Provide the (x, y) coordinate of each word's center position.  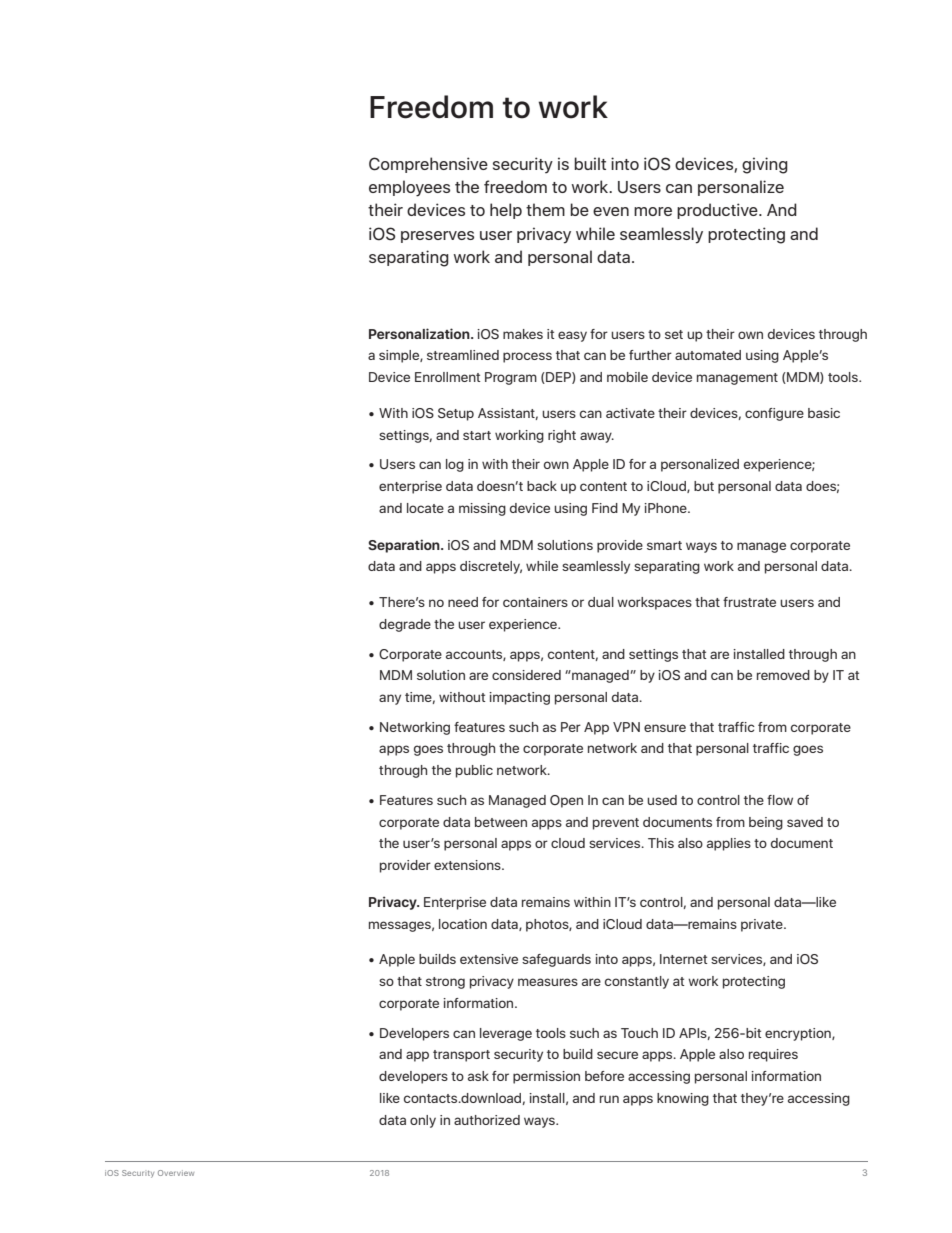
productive (718, 211)
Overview (176, 1173)
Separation (405, 546)
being (766, 823)
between (501, 822)
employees (409, 188)
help (506, 211)
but (704, 486)
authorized (487, 1120)
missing (482, 509)
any (390, 699)
